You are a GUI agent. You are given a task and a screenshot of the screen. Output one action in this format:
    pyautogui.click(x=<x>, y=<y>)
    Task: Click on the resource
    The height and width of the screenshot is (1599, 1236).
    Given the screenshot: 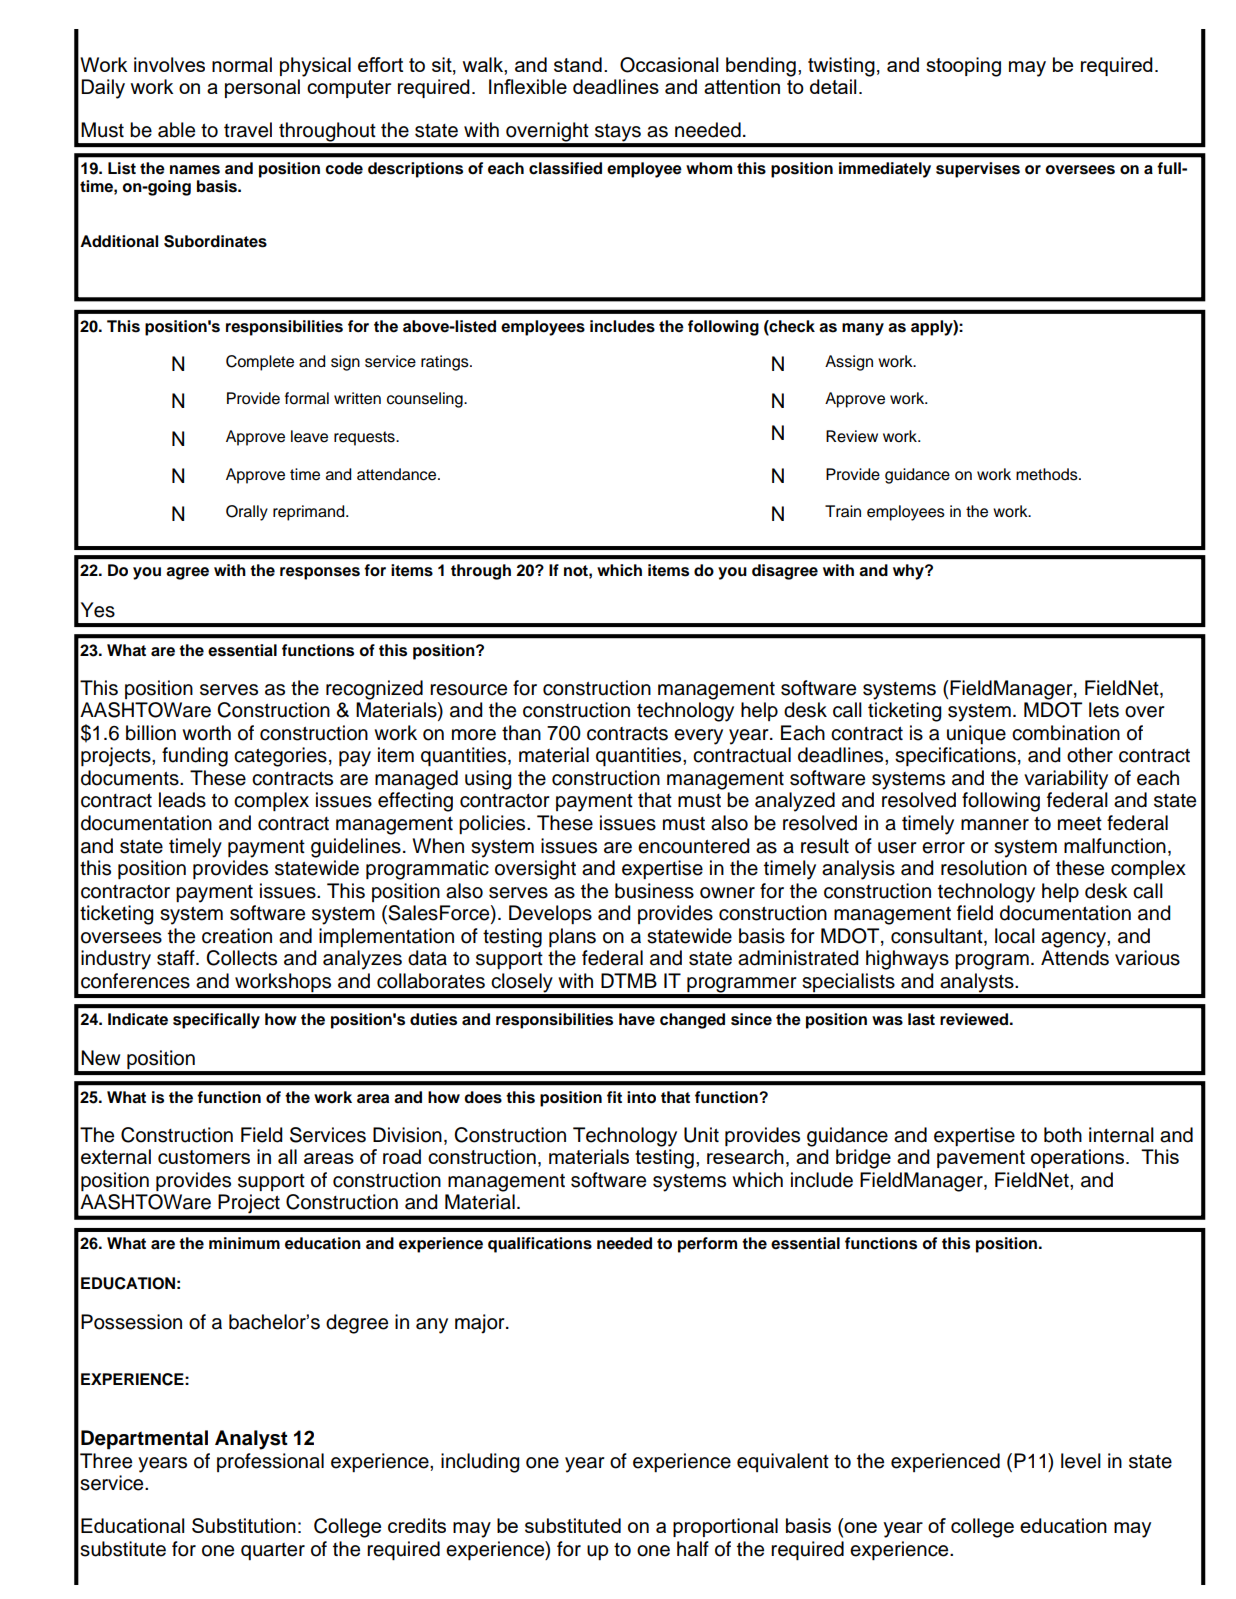 What is the action you would take?
    pyautogui.click(x=468, y=690)
